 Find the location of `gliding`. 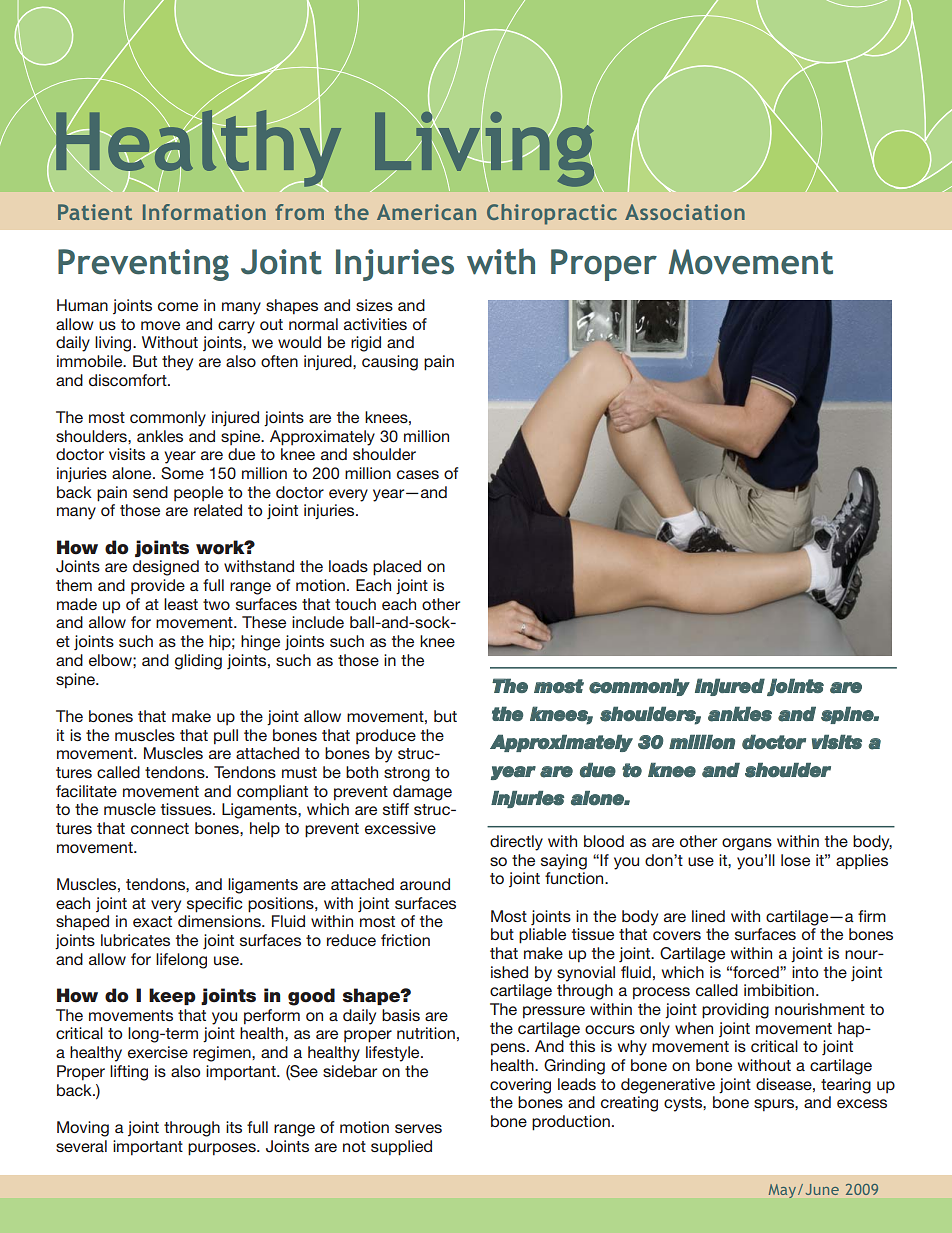

gliding is located at coordinates (198, 662).
